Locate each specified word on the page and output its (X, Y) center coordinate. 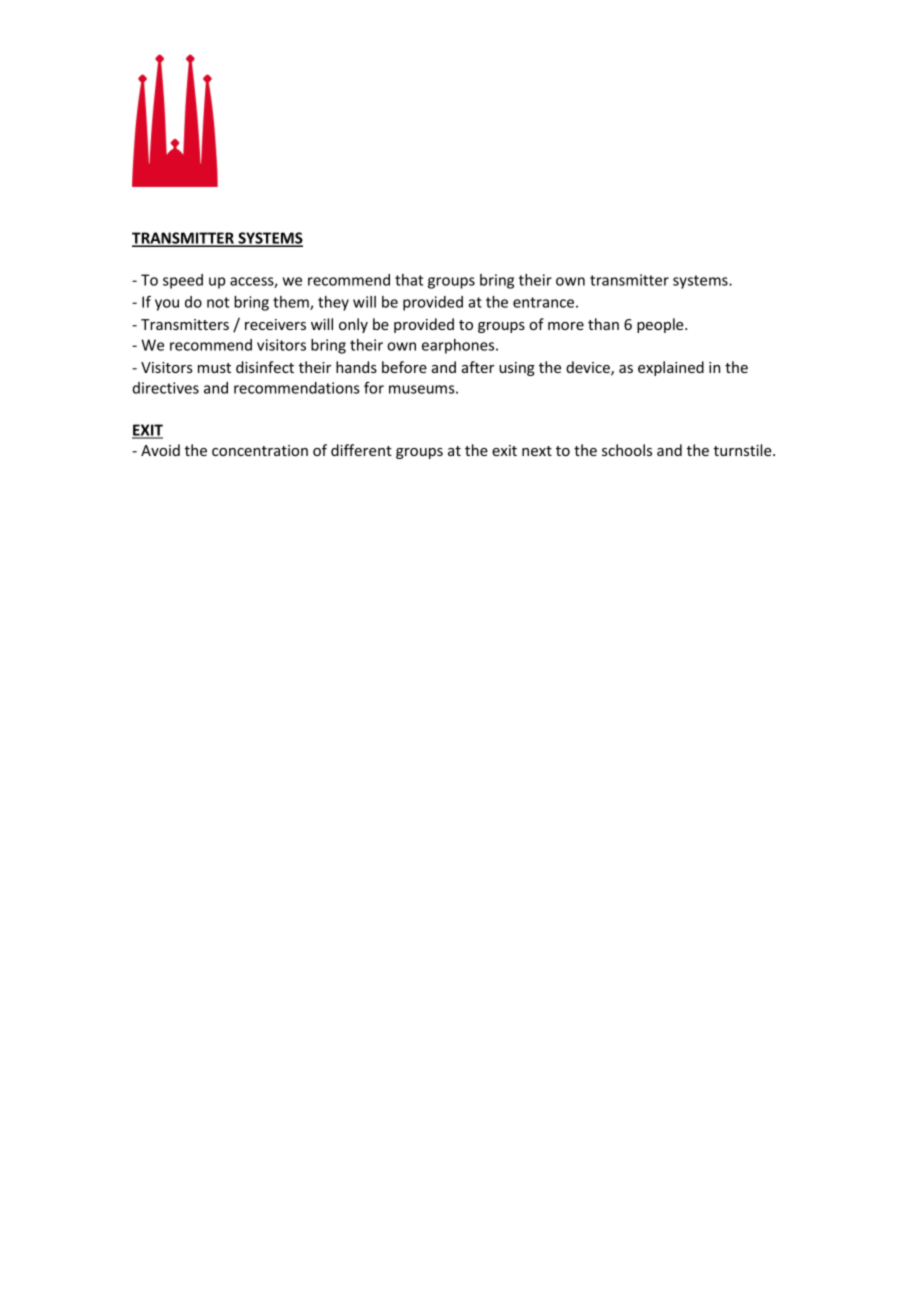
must (214, 368)
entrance (543, 302)
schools (627, 450)
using (517, 369)
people (661, 325)
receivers (275, 324)
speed (183, 281)
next (537, 451)
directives (166, 388)
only (353, 325)
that (409, 280)
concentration (260, 450)
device (589, 368)
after (478, 367)
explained (671, 368)
